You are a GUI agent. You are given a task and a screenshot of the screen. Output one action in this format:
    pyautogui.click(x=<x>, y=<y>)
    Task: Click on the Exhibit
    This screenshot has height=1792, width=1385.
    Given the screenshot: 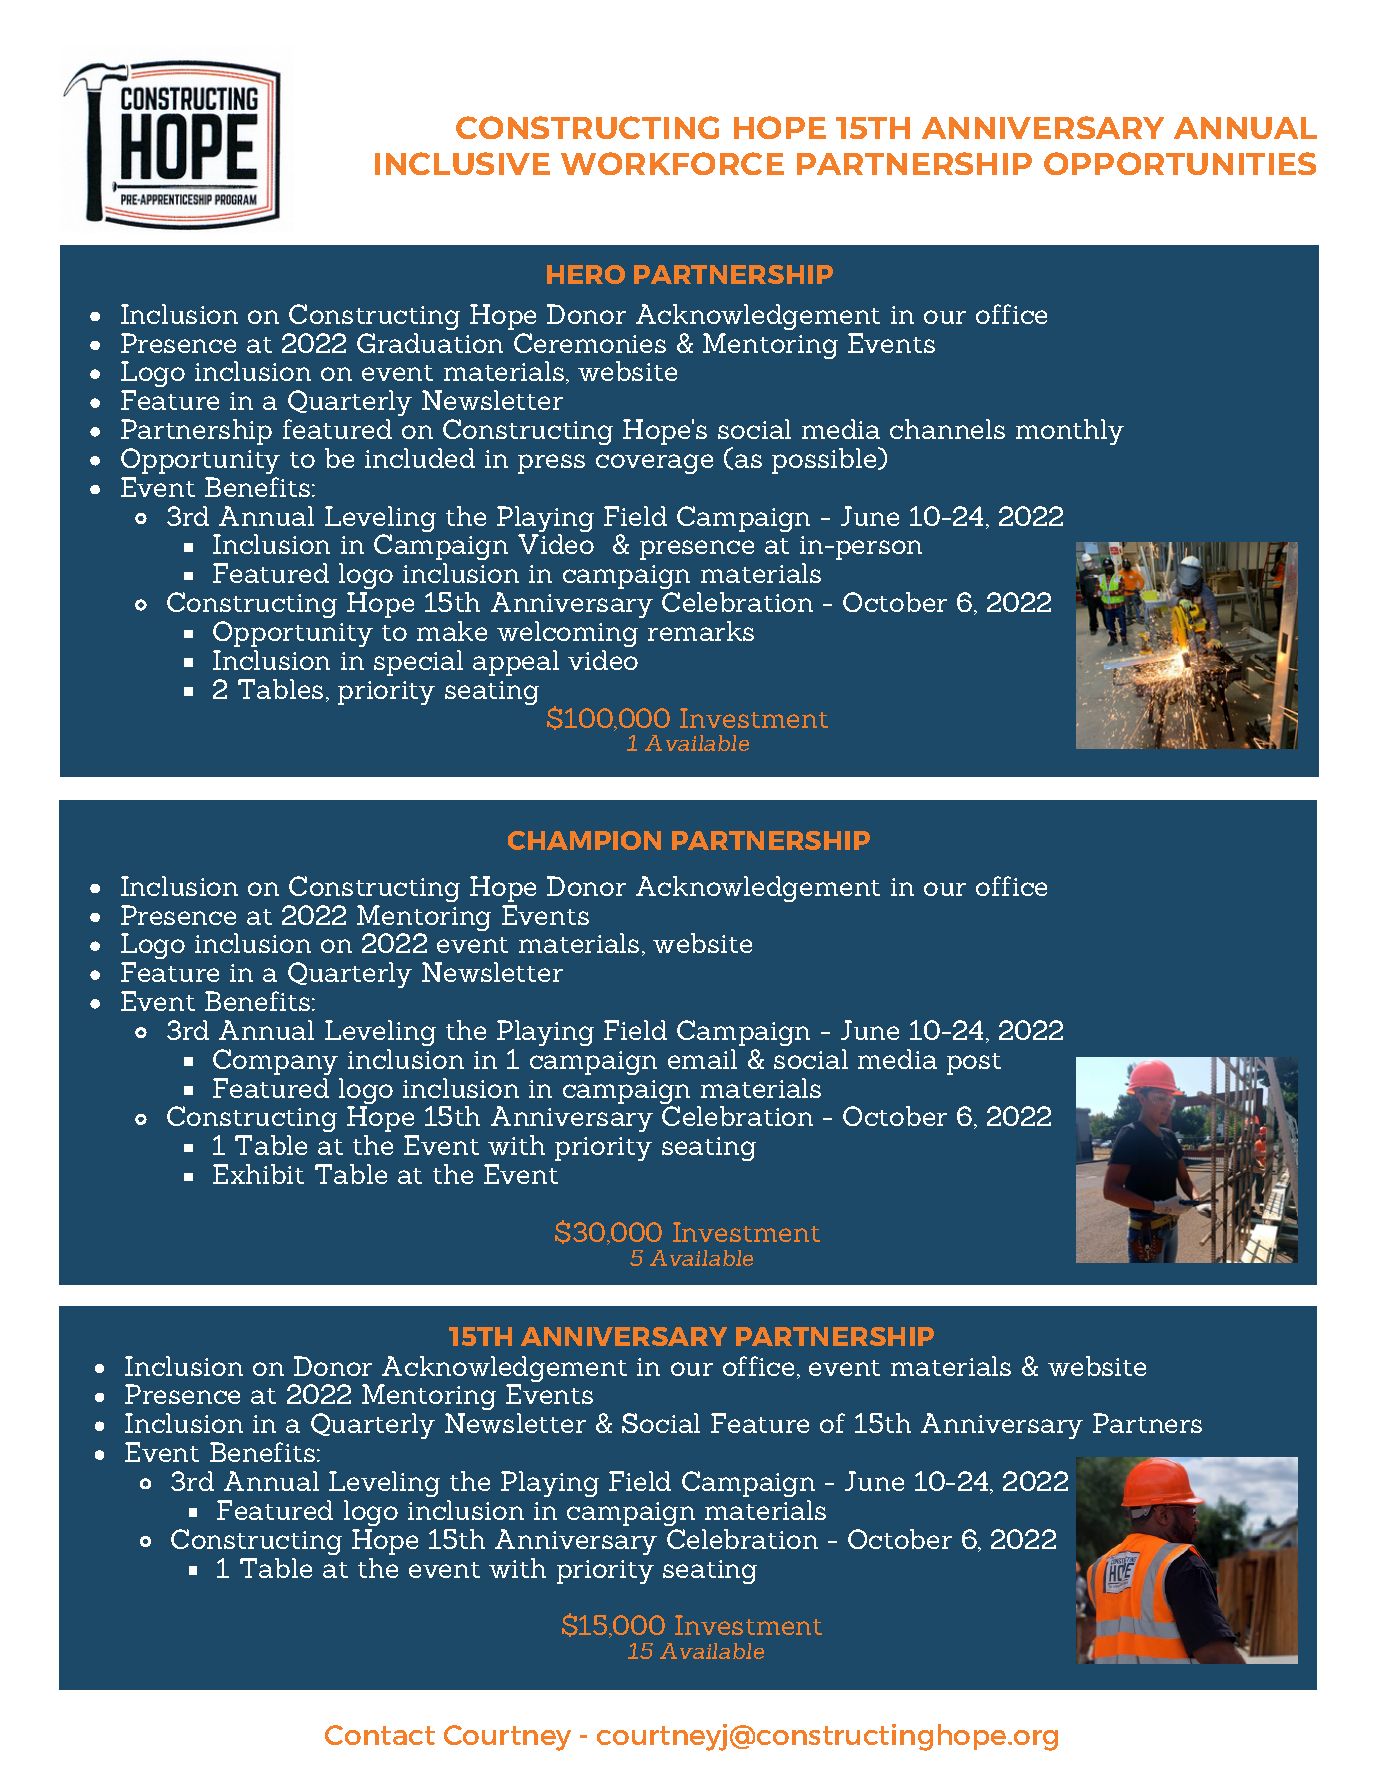 What is the action you would take?
    pyautogui.click(x=258, y=1174)
